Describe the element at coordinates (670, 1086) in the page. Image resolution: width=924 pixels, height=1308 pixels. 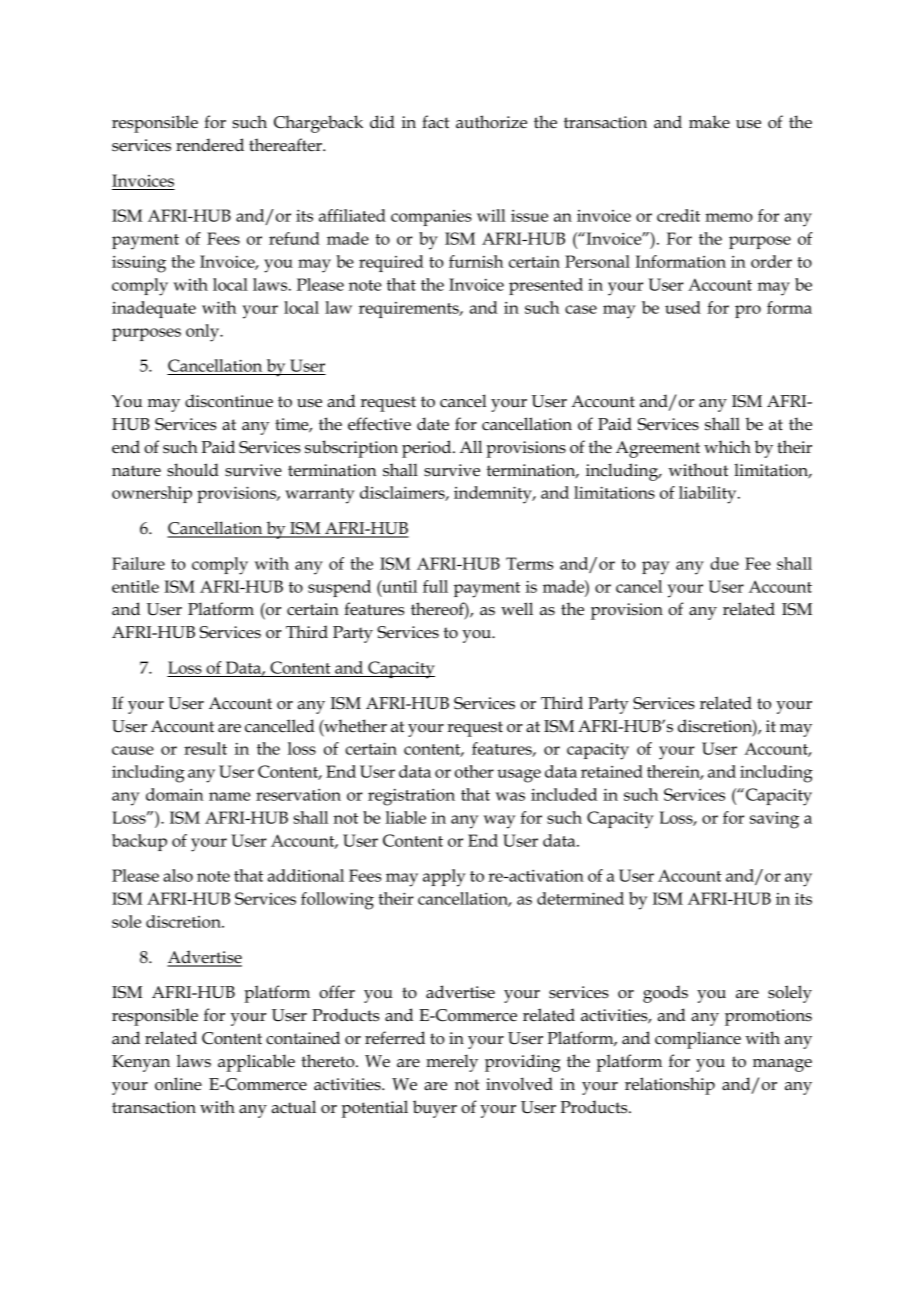
I see `relationship` at that location.
